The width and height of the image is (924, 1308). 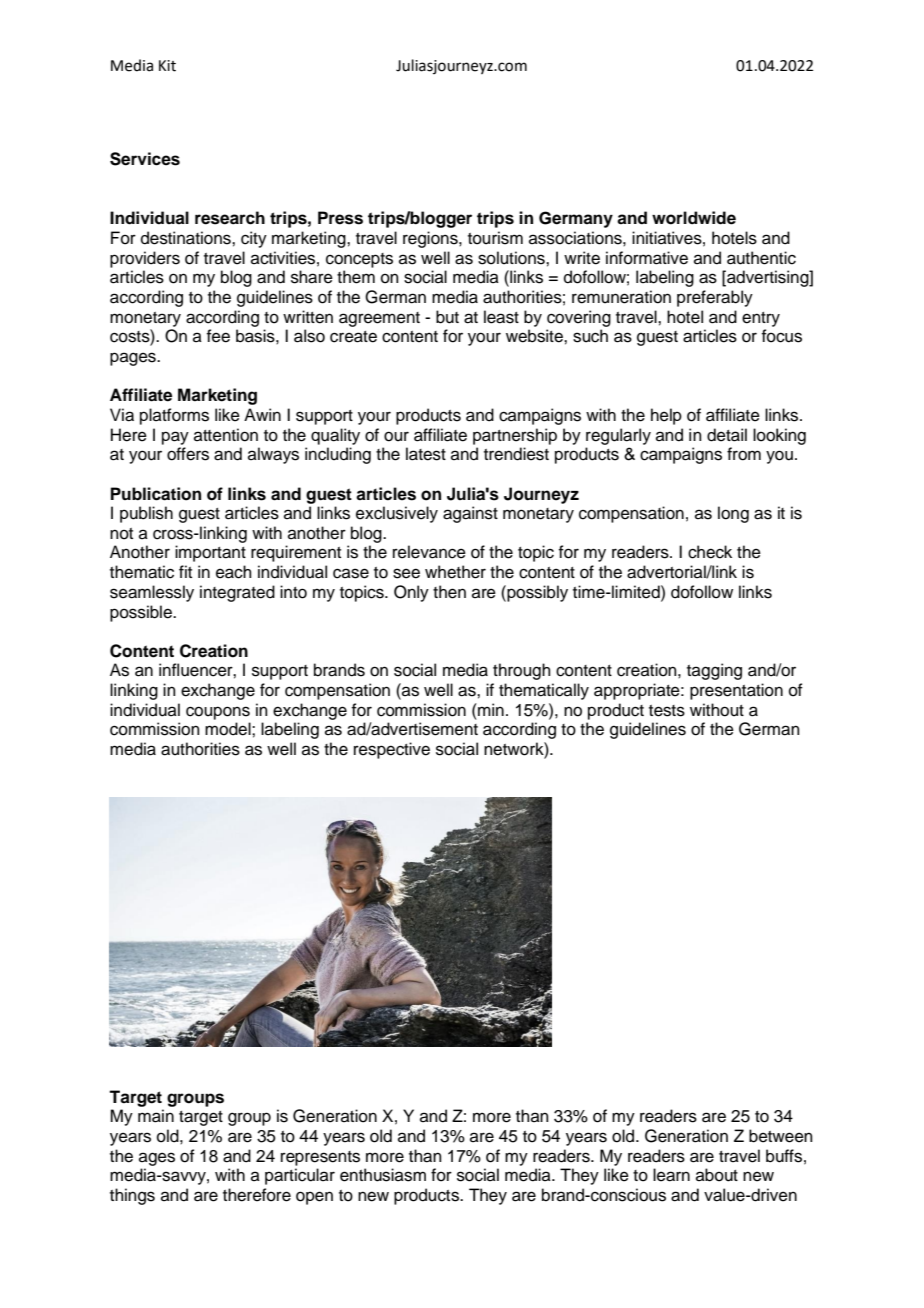 I want to click on tests, so click(x=667, y=711).
